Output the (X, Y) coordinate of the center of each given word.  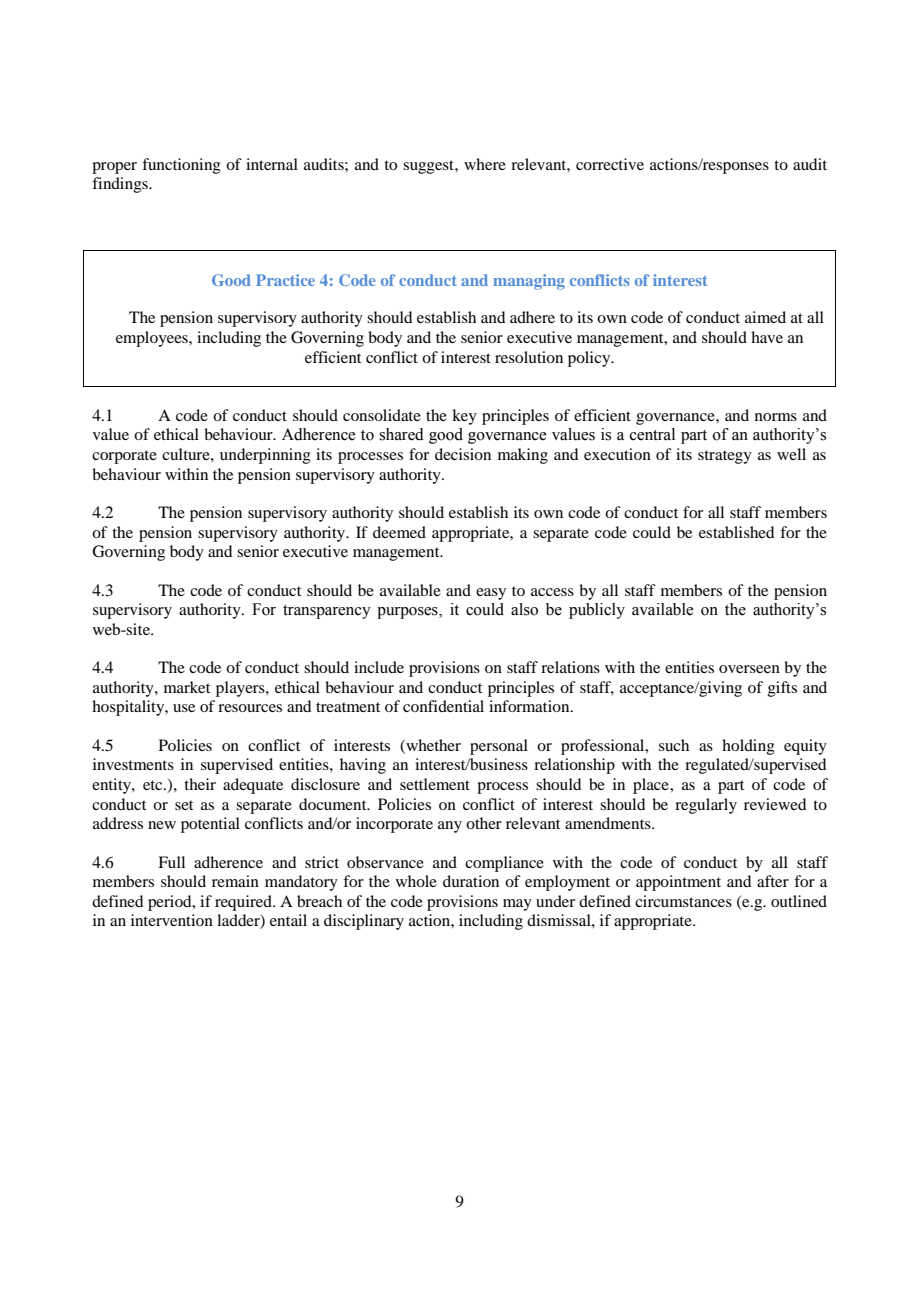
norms (776, 417)
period (171, 903)
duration (471, 881)
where (485, 164)
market (187, 687)
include (379, 667)
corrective (610, 164)
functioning (181, 166)
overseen (749, 669)
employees (153, 339)
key (464, 417)
